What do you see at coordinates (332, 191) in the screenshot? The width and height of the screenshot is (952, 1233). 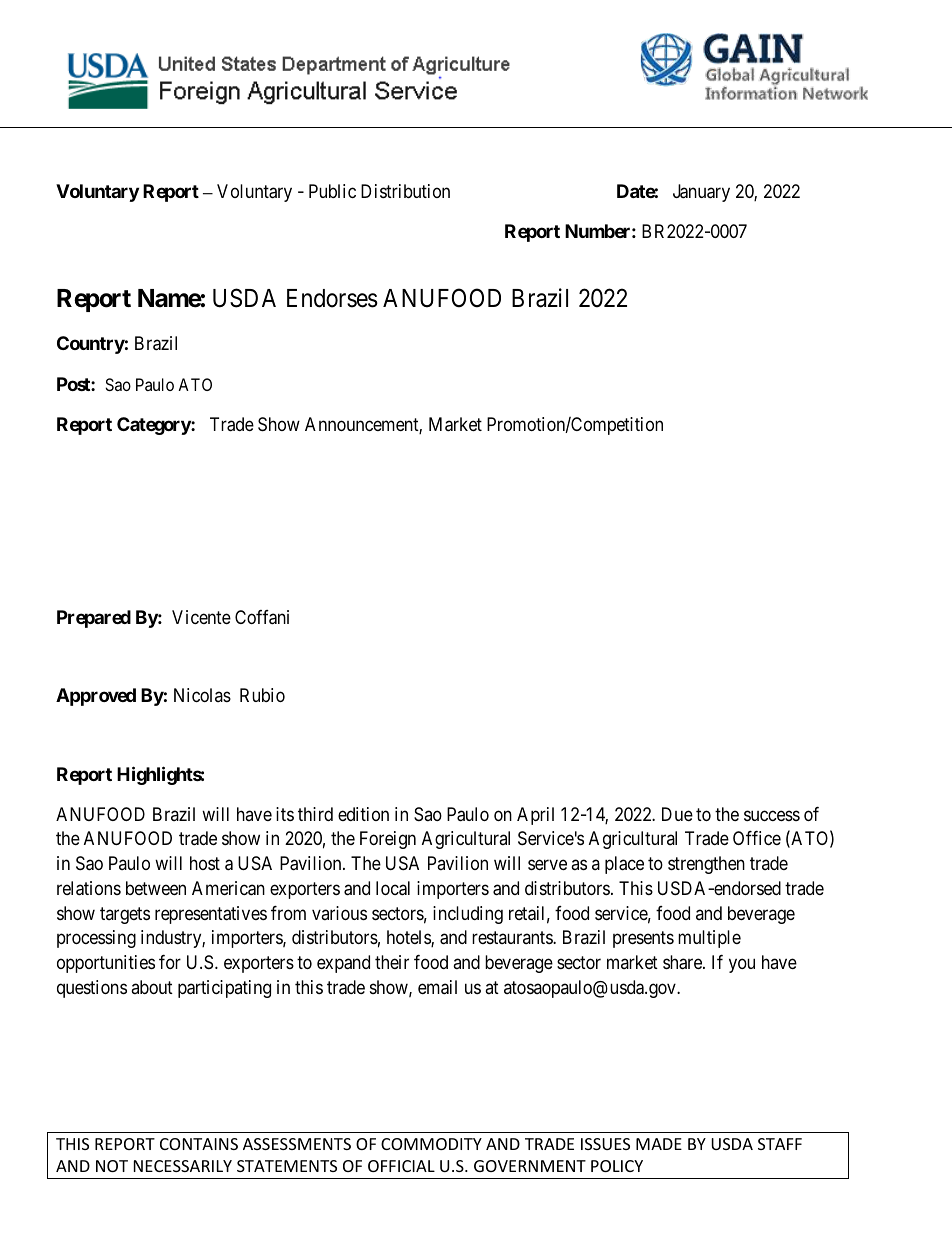 I see `Public` at bounding box center [332, 191].
